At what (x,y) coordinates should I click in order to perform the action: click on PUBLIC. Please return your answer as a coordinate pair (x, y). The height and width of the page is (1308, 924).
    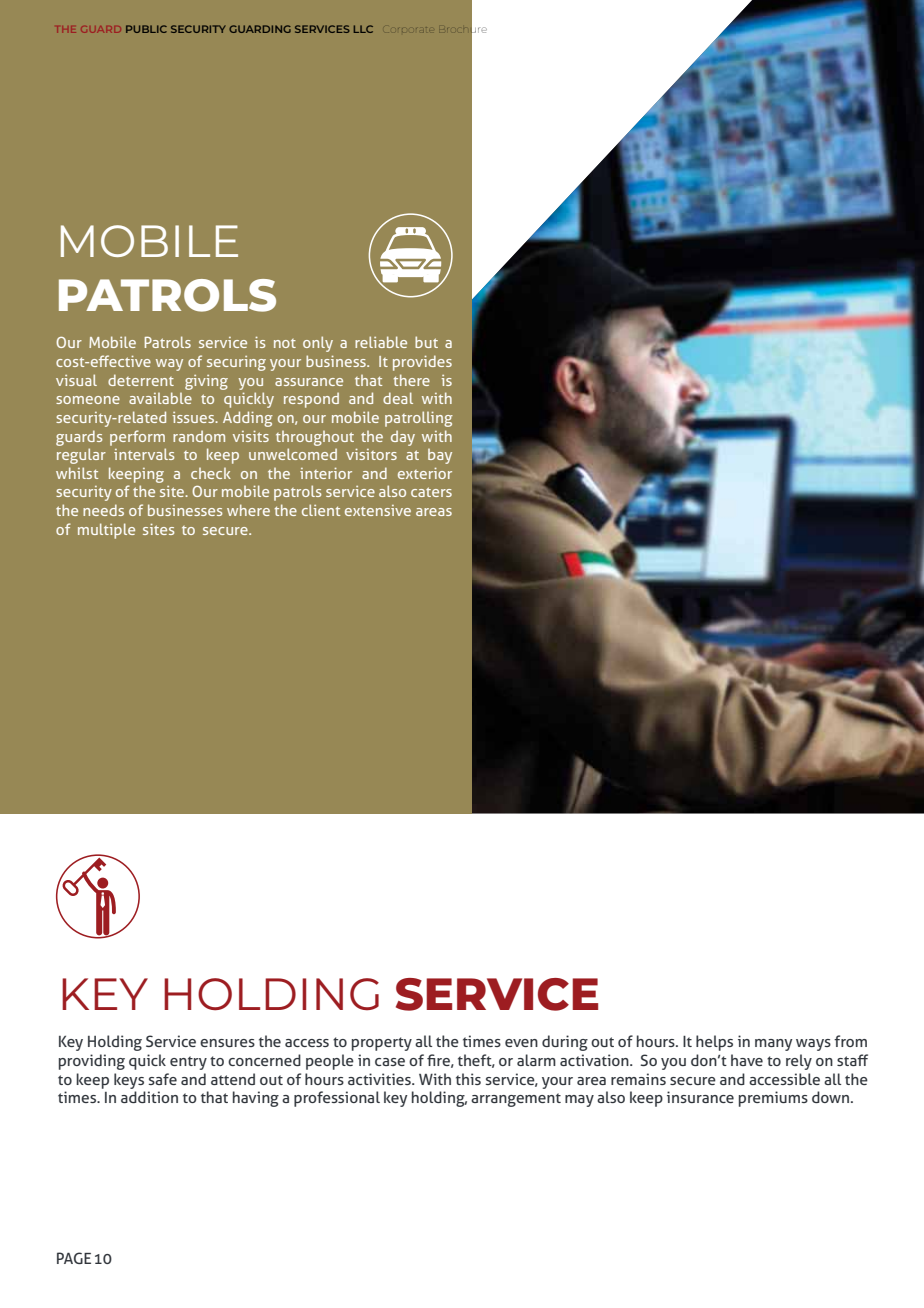
    Looking at the image, I should click on (146, 29).
